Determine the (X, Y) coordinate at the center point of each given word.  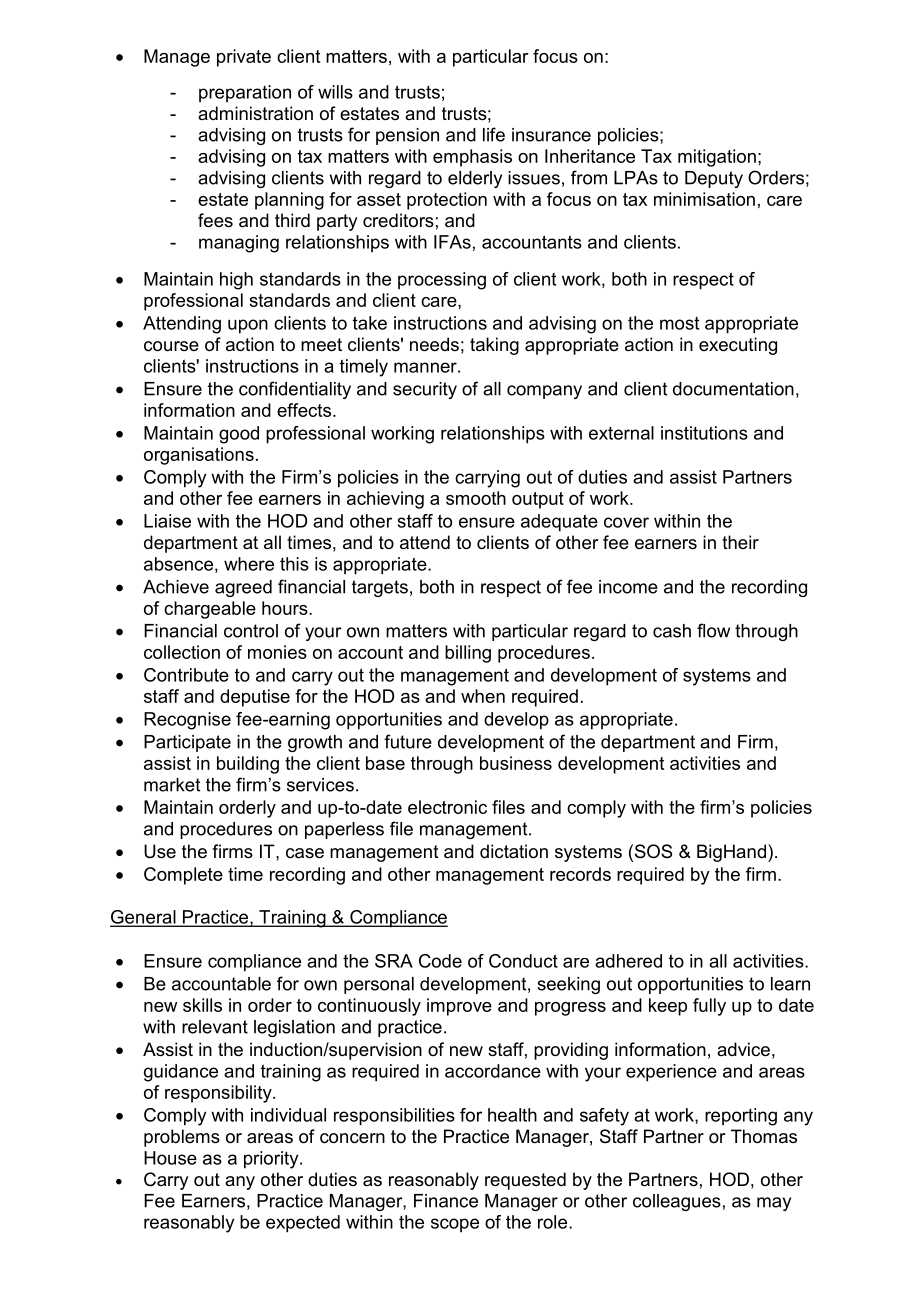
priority (272, 1160)
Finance (446, 1201)
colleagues (677, 1202)
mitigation (717, 158)
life (494, 134)
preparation (245, 93)
